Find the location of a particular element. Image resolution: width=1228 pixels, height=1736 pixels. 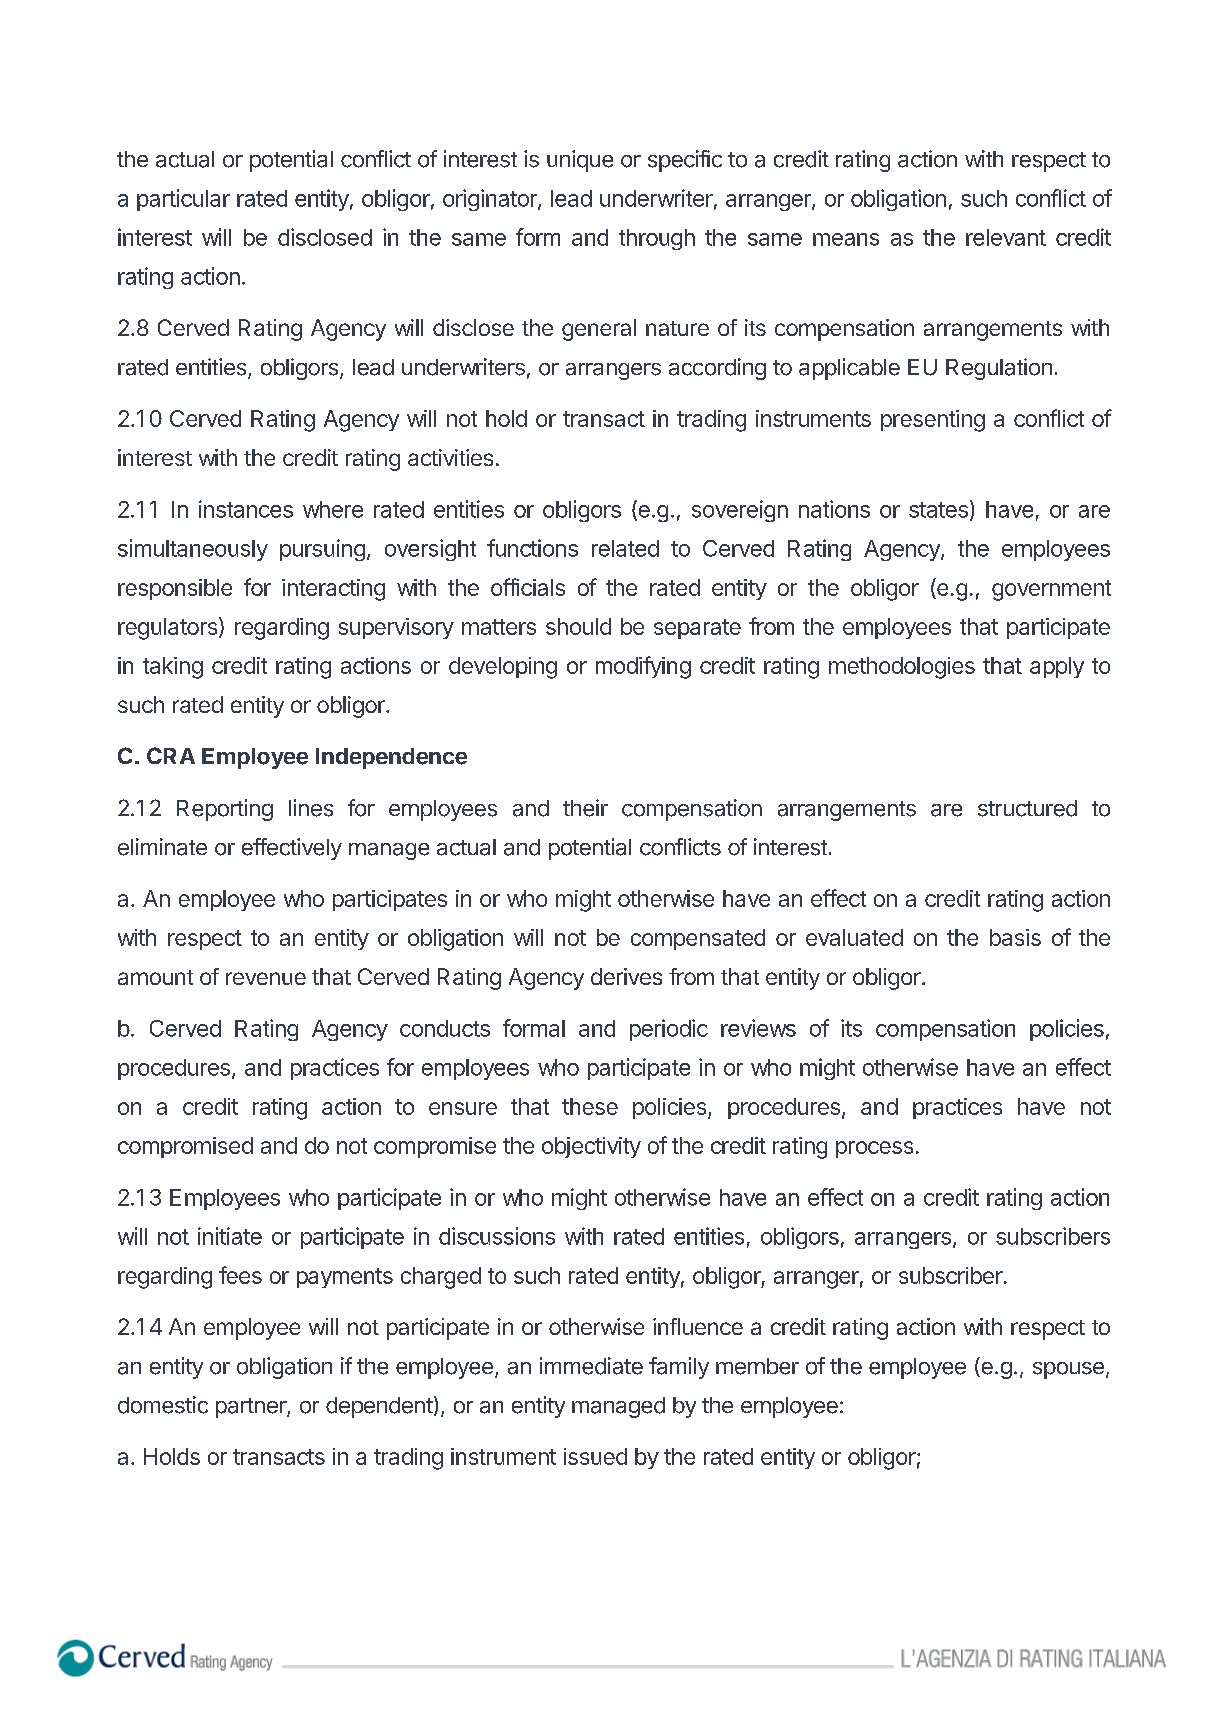

interacting is located at coordinates (333, 590).
